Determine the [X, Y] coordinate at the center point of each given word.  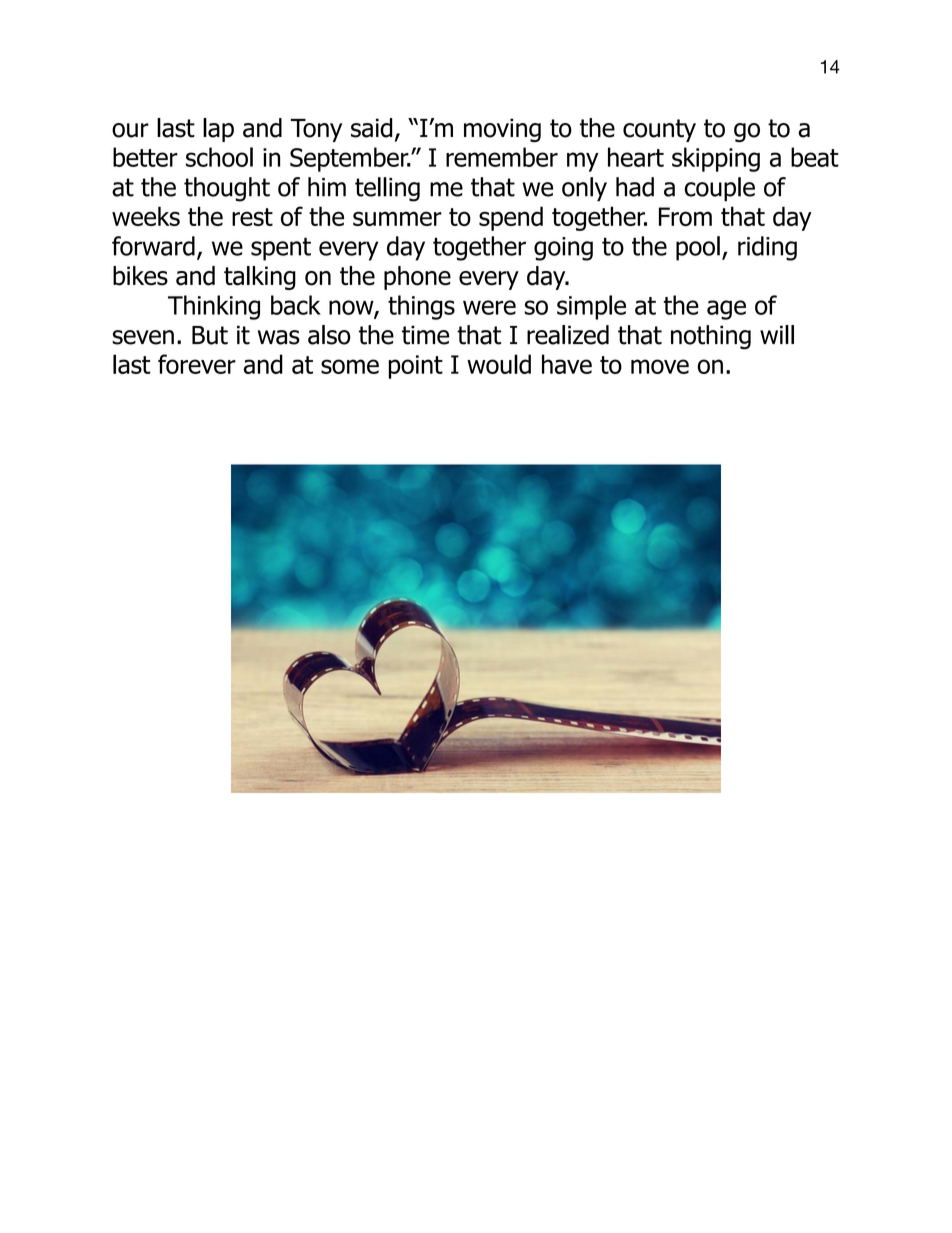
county [659, 130]
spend [511, 218]
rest [252, 217]
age [726, 310]
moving [502, 130]
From [685, 216]
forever [197, 364]
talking [260, 278]
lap [218, 130]
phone [417, 278]
